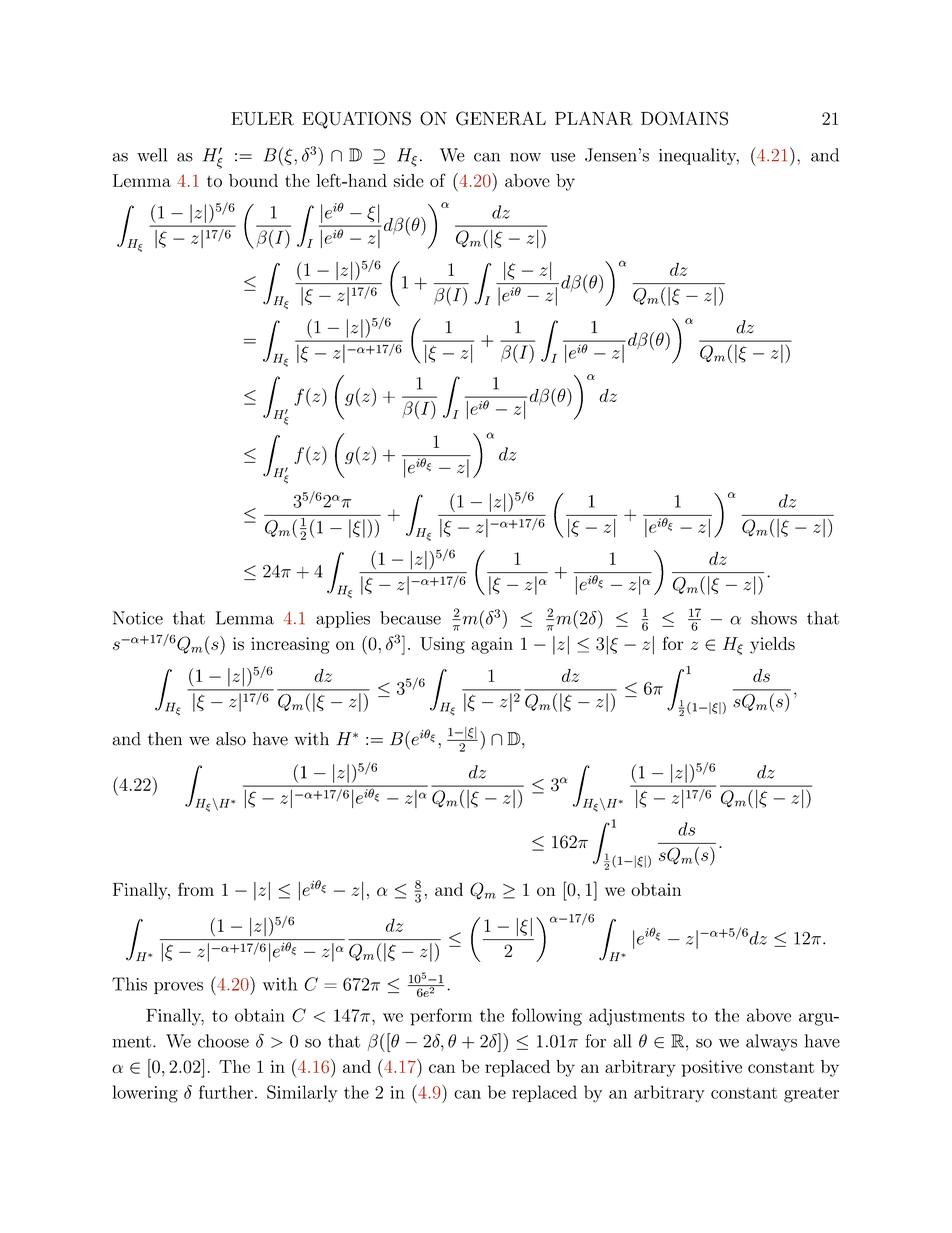 Image resolution: width=952 pixels, height=1233 pixels. I want to click on shows, so click(774, 618).
